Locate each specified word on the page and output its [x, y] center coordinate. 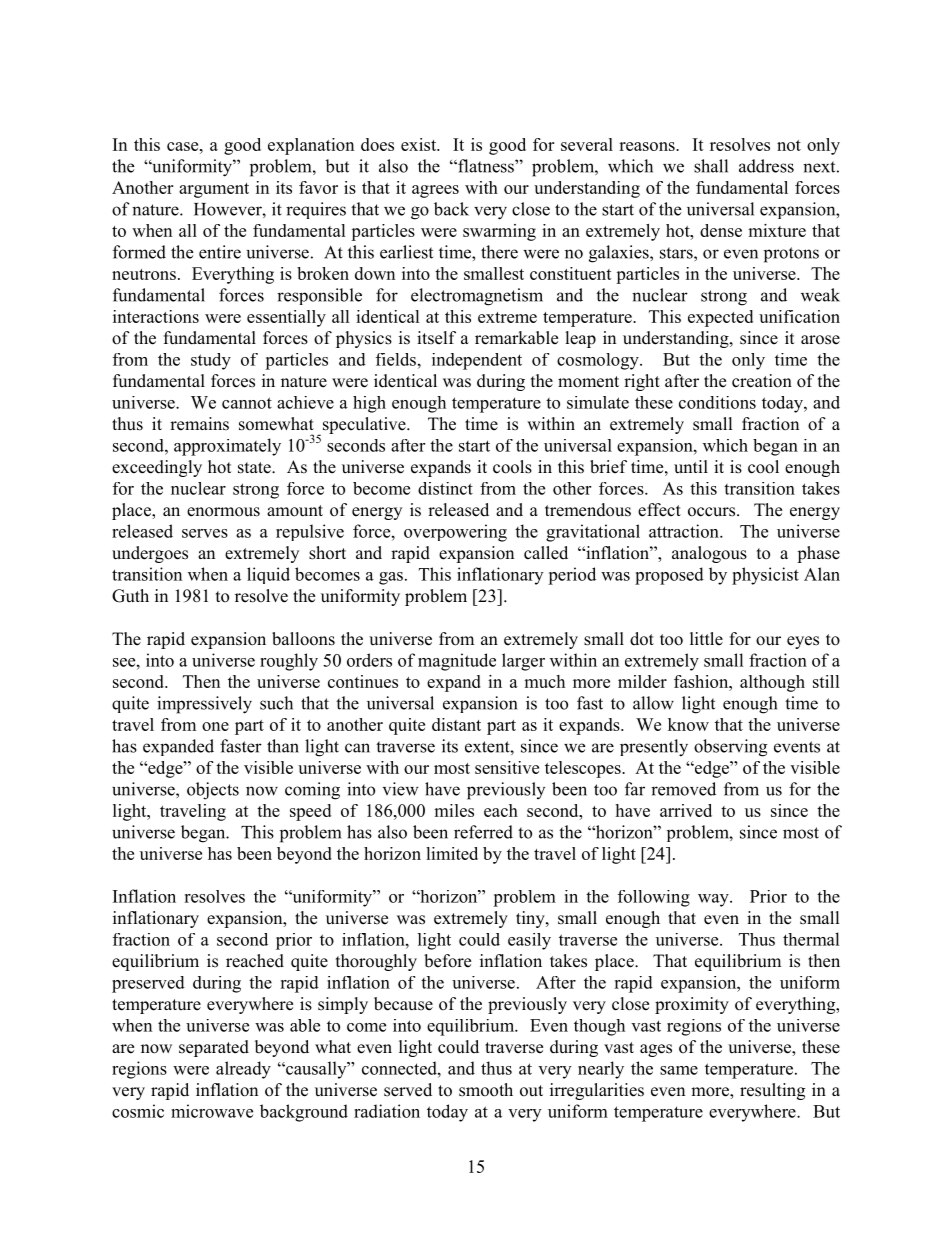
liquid [268, 575]
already [243, 1070]
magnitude [457, 662]
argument [214, 190]
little [706, 639]
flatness [486, 166]
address [766, 166]
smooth [486, 1090]
